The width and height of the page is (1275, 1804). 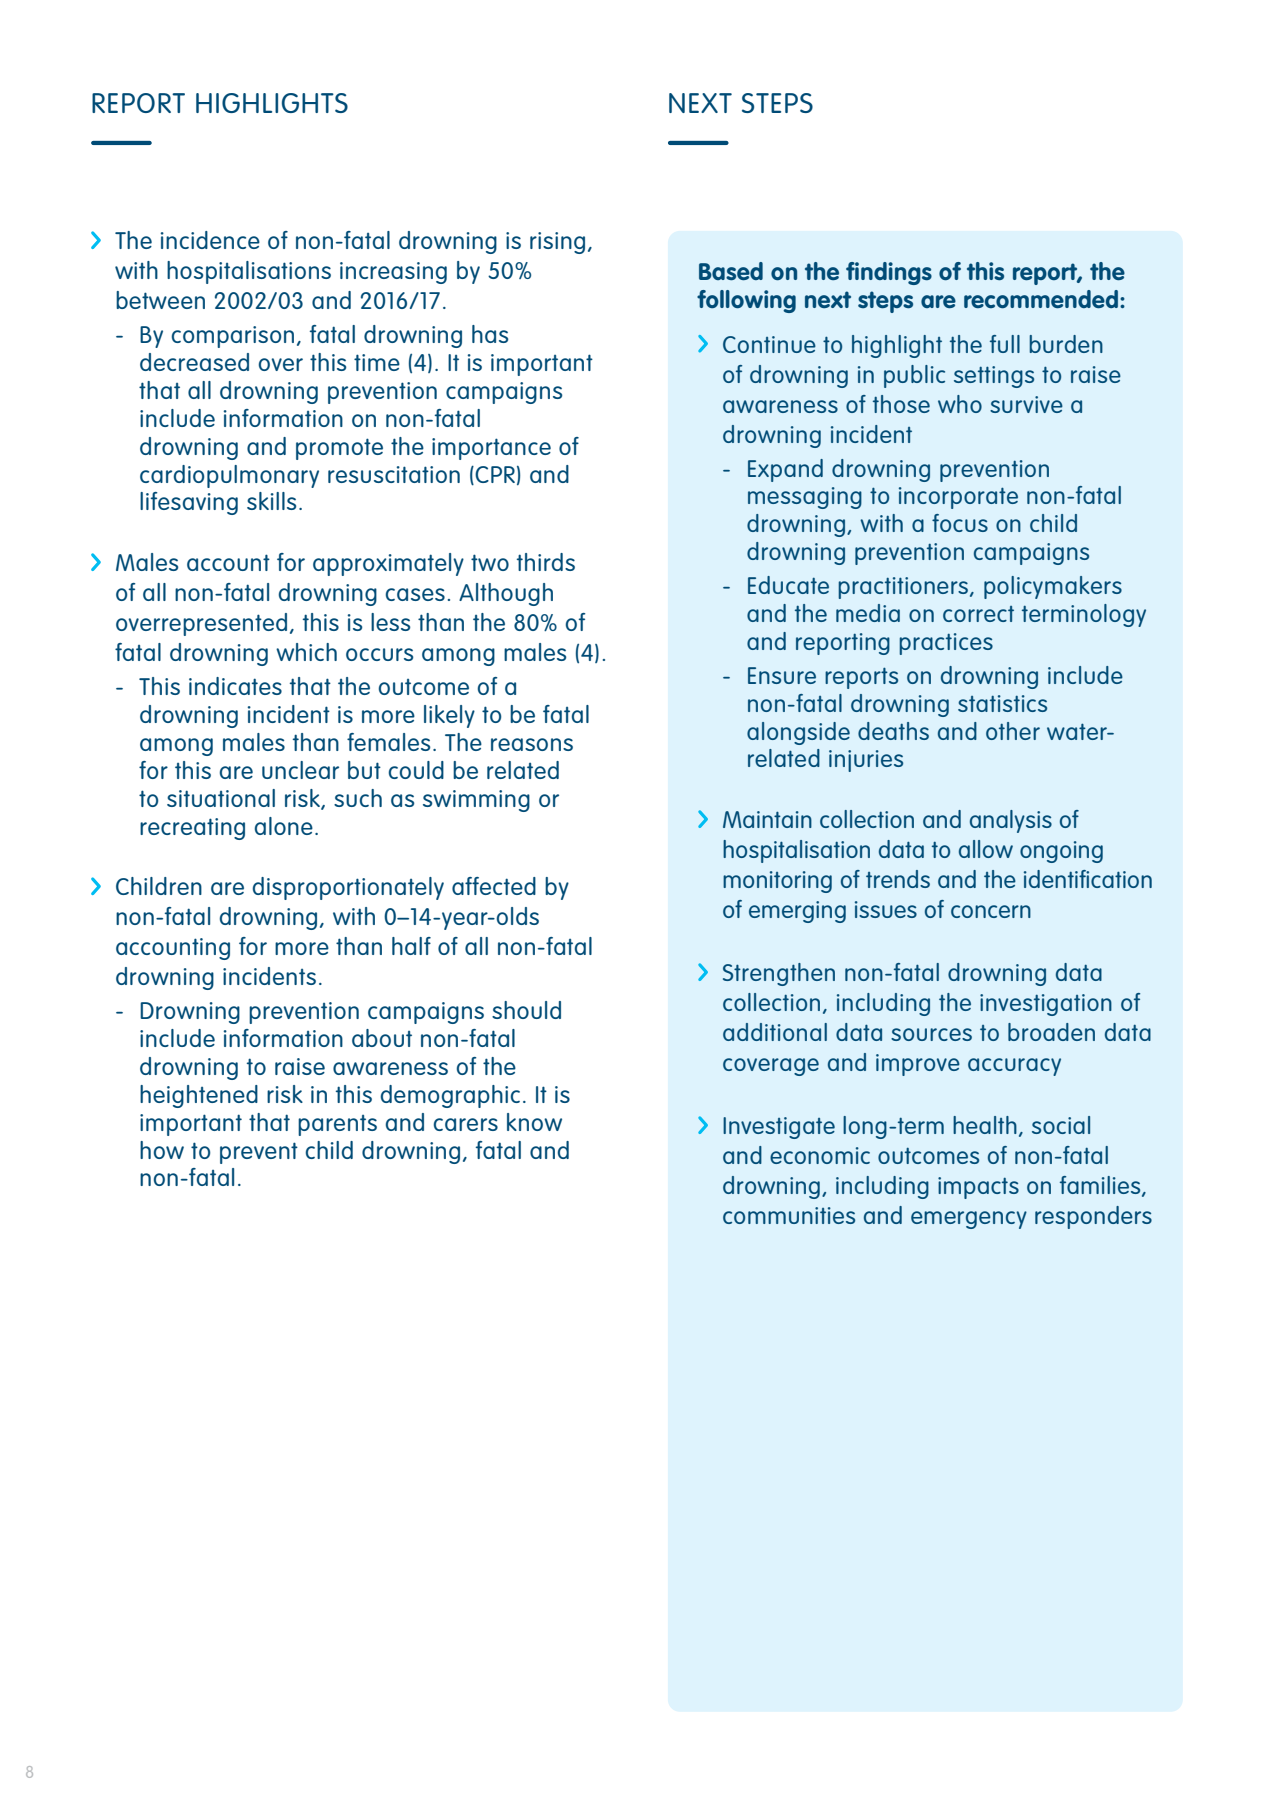 What do you see at coordinates (557, 243) in the page?
I see `rising` at bounding box center [557, 243].
